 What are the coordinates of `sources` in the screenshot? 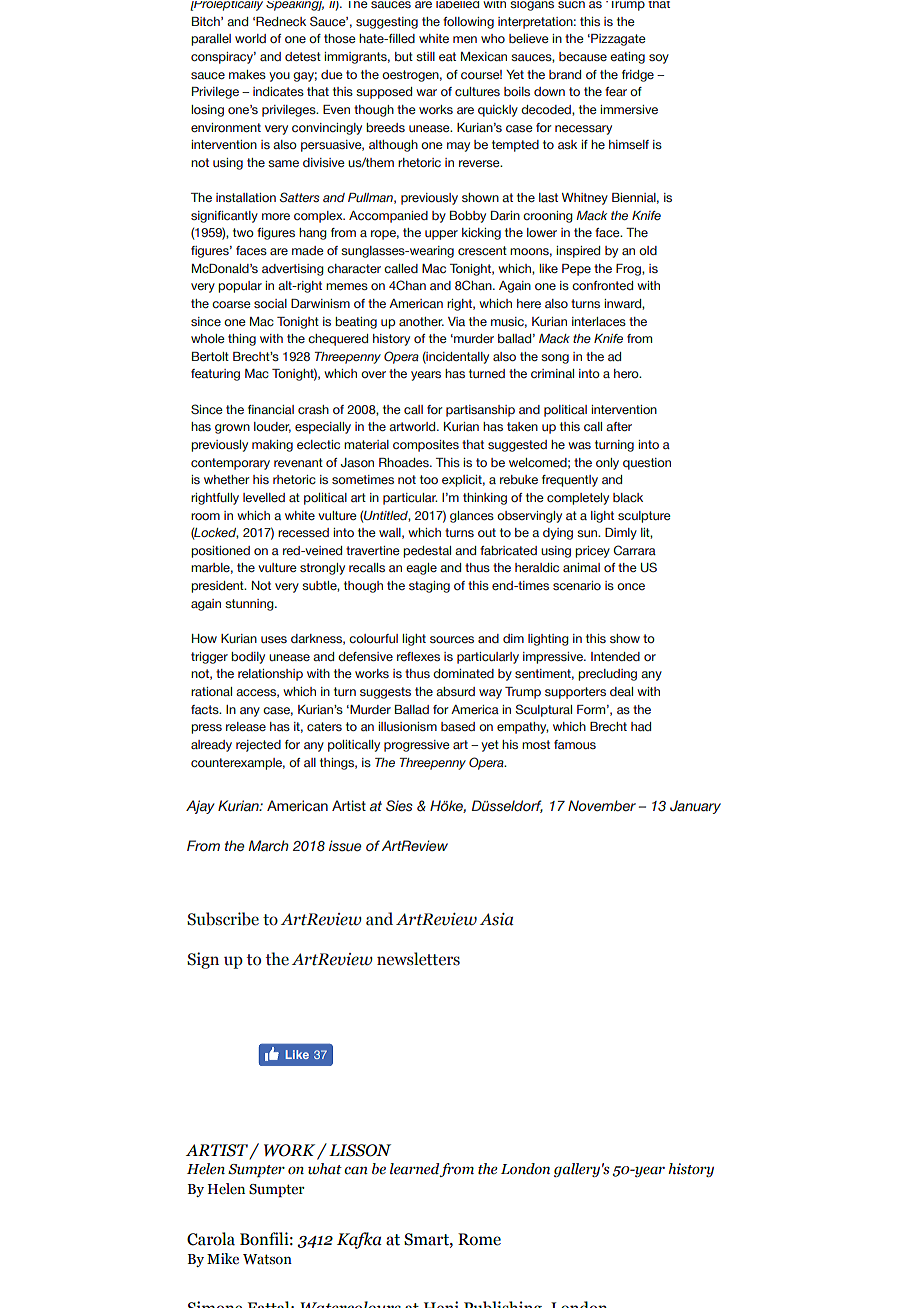 It's located at (452, 639).
